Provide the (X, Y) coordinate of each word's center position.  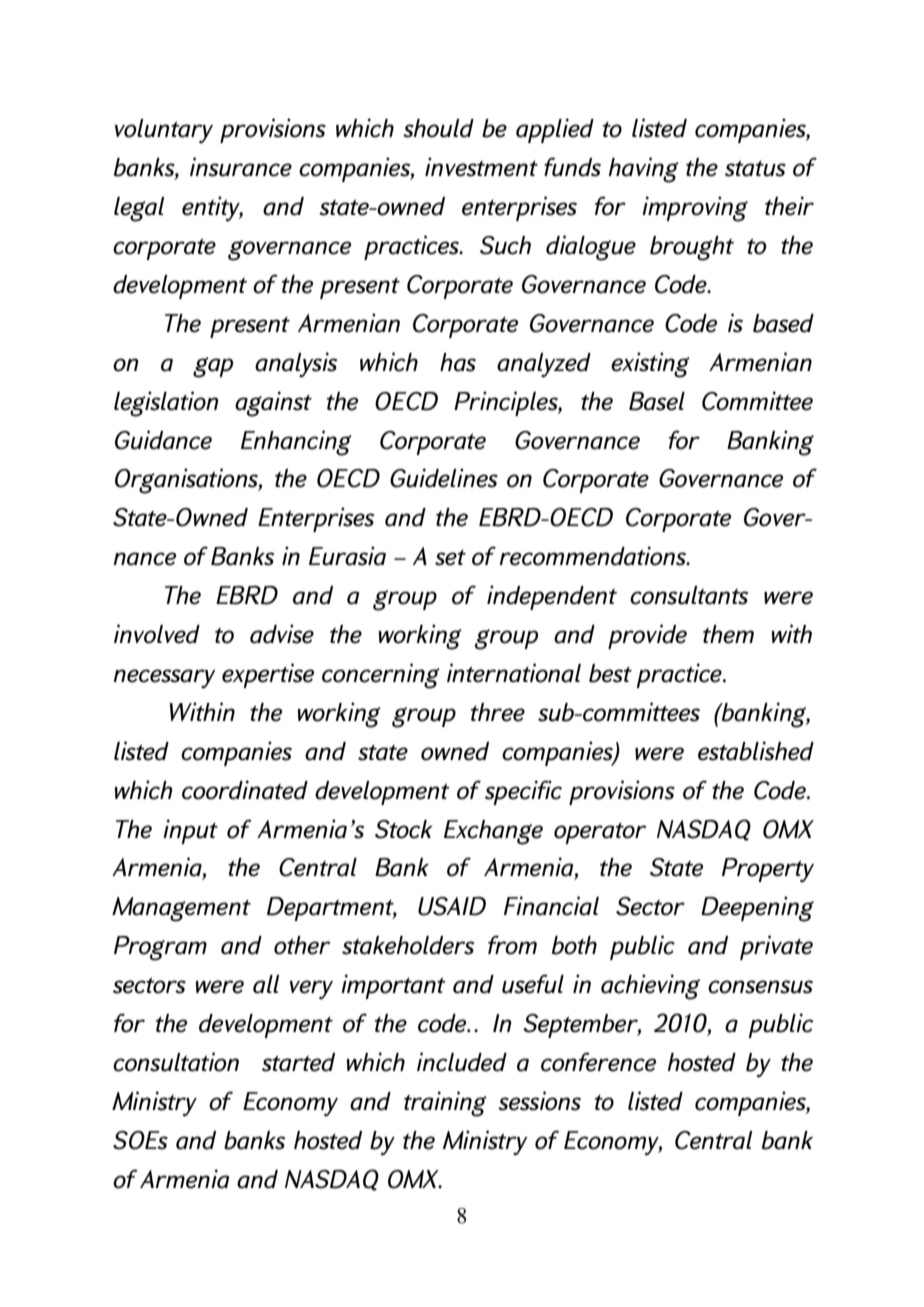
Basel (657, 401)
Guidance (163, 440)
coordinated (245, 790)
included (462, 1062)
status (755, 168)
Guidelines (444, 478)
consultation (176, 1062)
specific (523, 792)
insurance (241, 167)
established (756, 751)
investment (481, 167)
